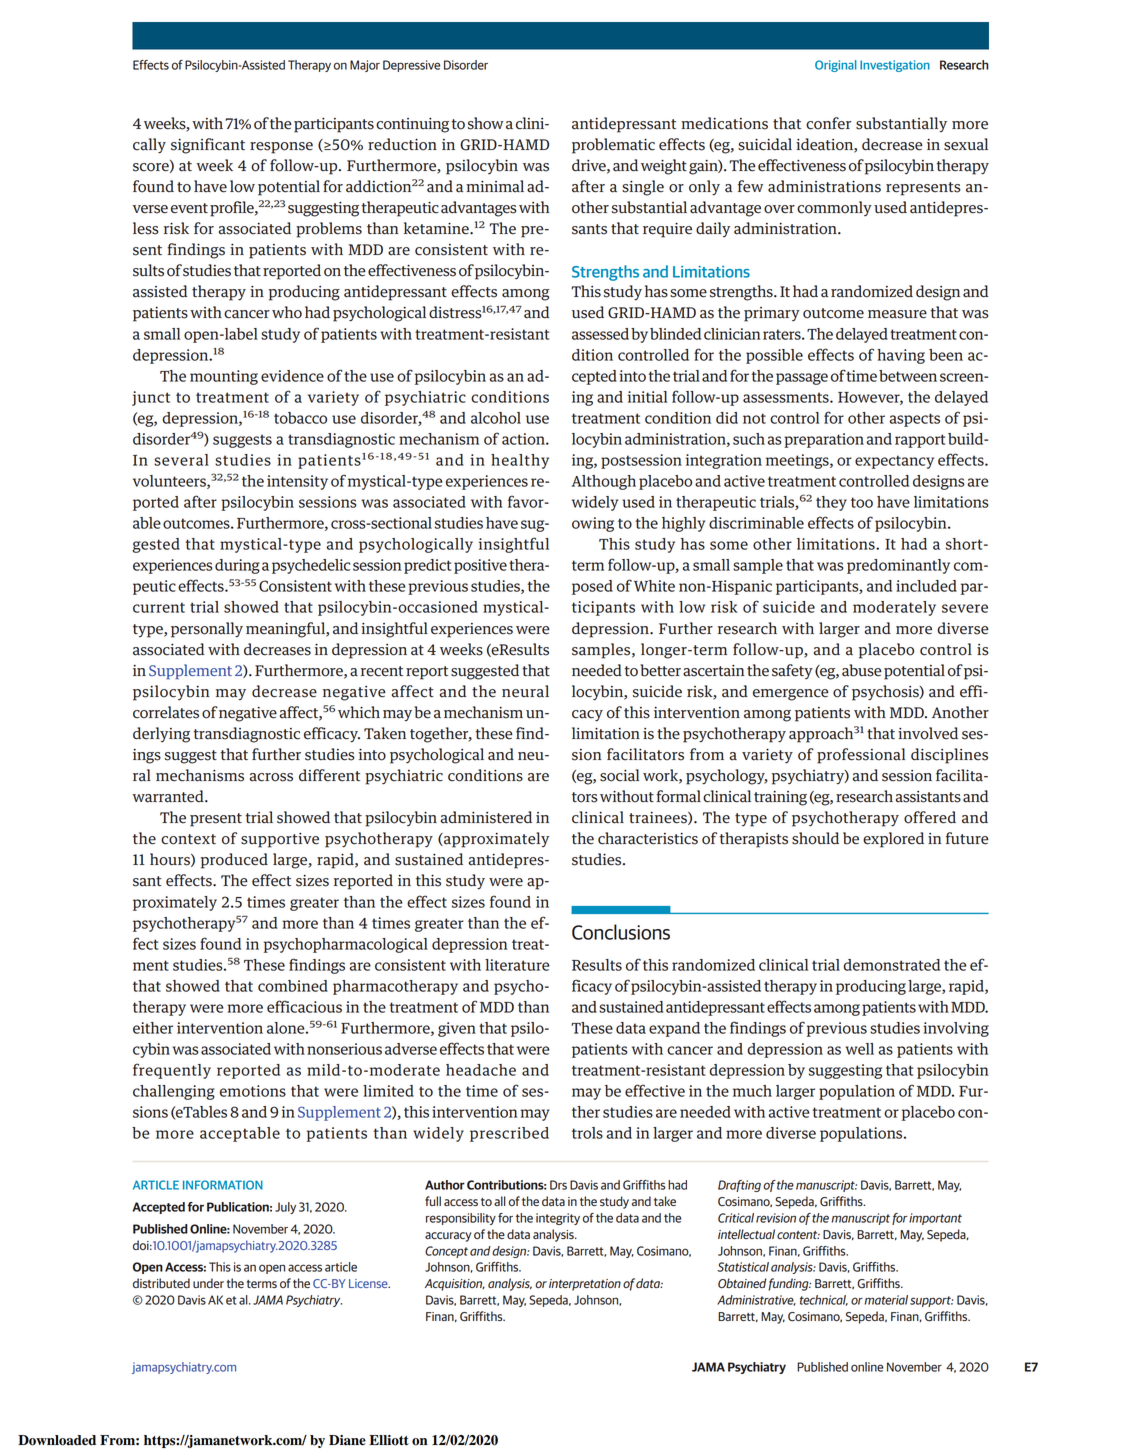 This image has height=1452, width=1122. What do you see at coordinates (166, 712) in the image?
I see `correlates` at bounding box center [166, 712].
